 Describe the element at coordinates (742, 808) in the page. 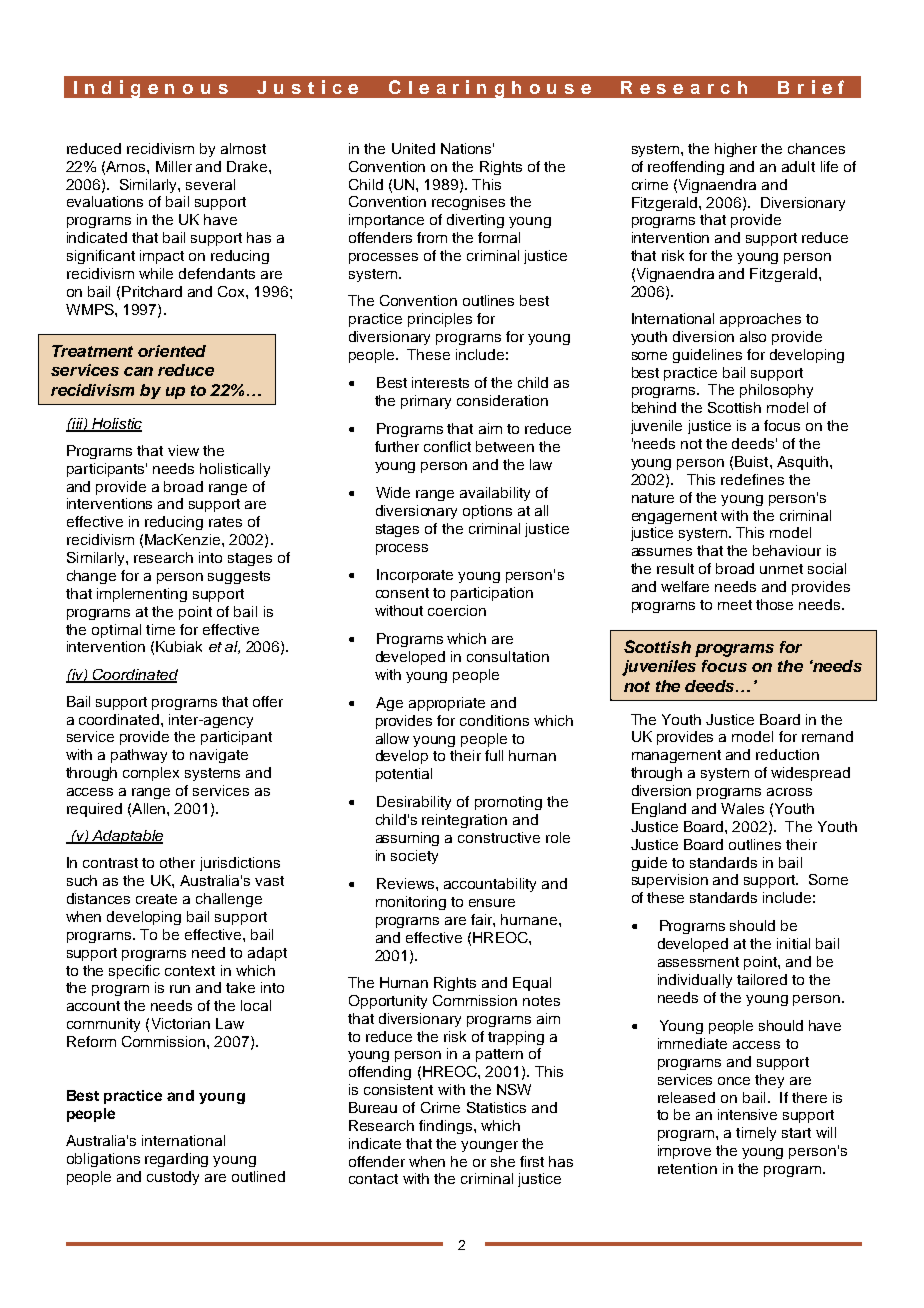

I see `Wales` at that location.
